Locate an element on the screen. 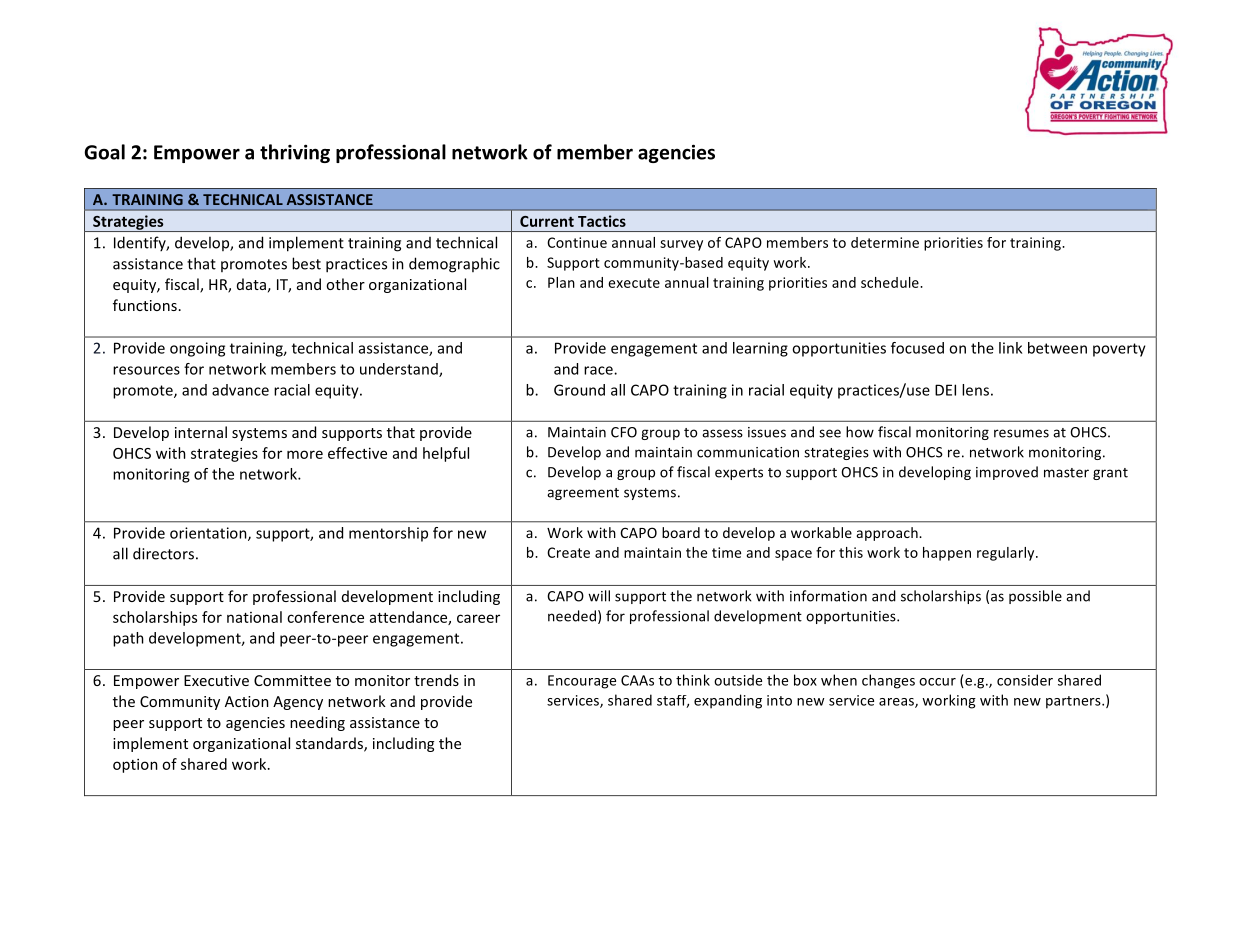 The height and width of the screenshot is (952, 1233). thriving is located at coordinates (295, 153).
